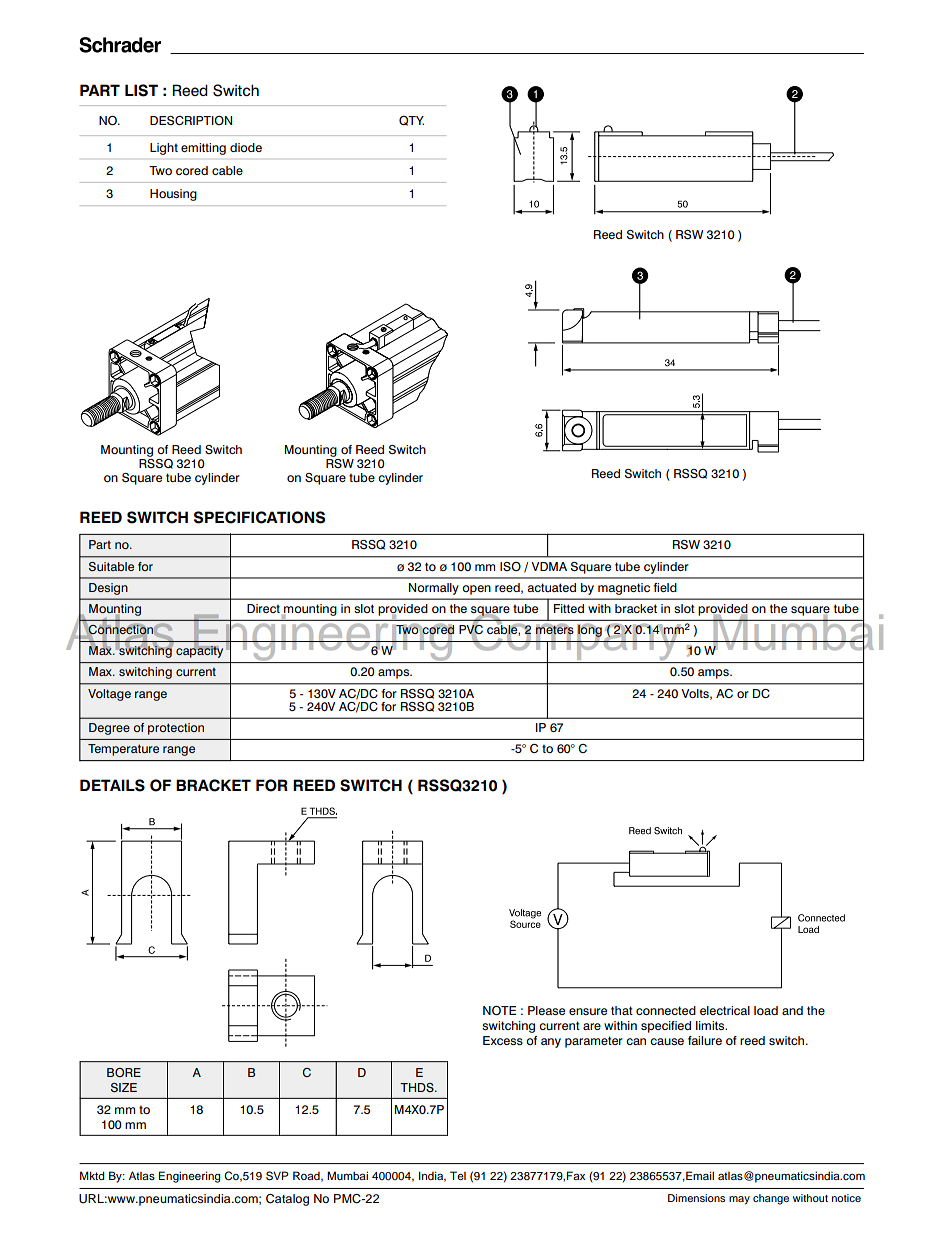 This document has width=952, height=1233. What do you see at coordinates (191, 120) in the document?
I see `DESCRIPTION` at bounding box center [191, 120].
